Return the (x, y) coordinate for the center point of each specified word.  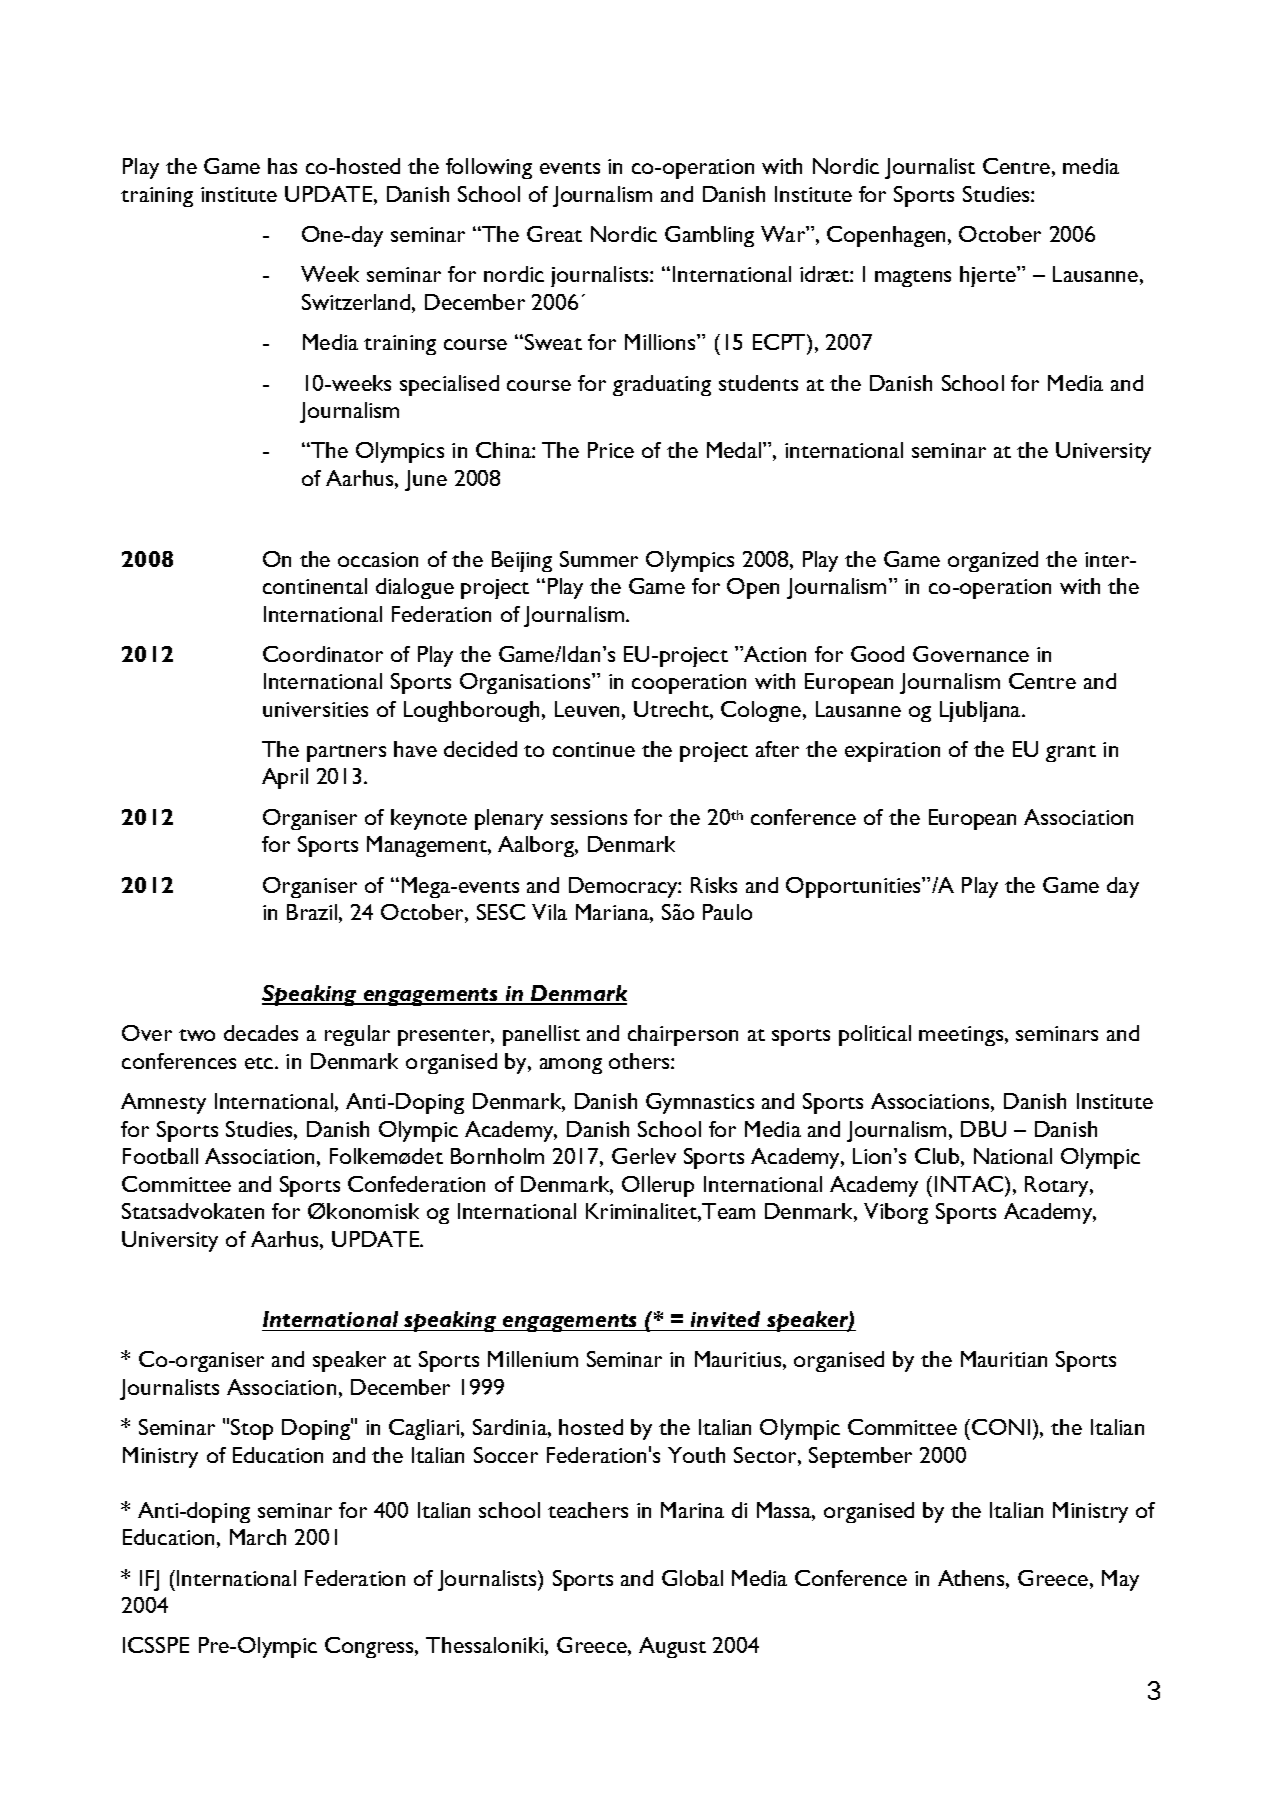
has (282, 166)
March (258, 1537)
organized (993, 561)
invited (725, 1319)
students (758, 383)
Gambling (709, 236)
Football (160, 1156)
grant (1071, 753)
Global (692, 1578)
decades (261, 1033)
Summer (599, 559)
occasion (378, 559)
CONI (1001, 1427)
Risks (714, 885)
